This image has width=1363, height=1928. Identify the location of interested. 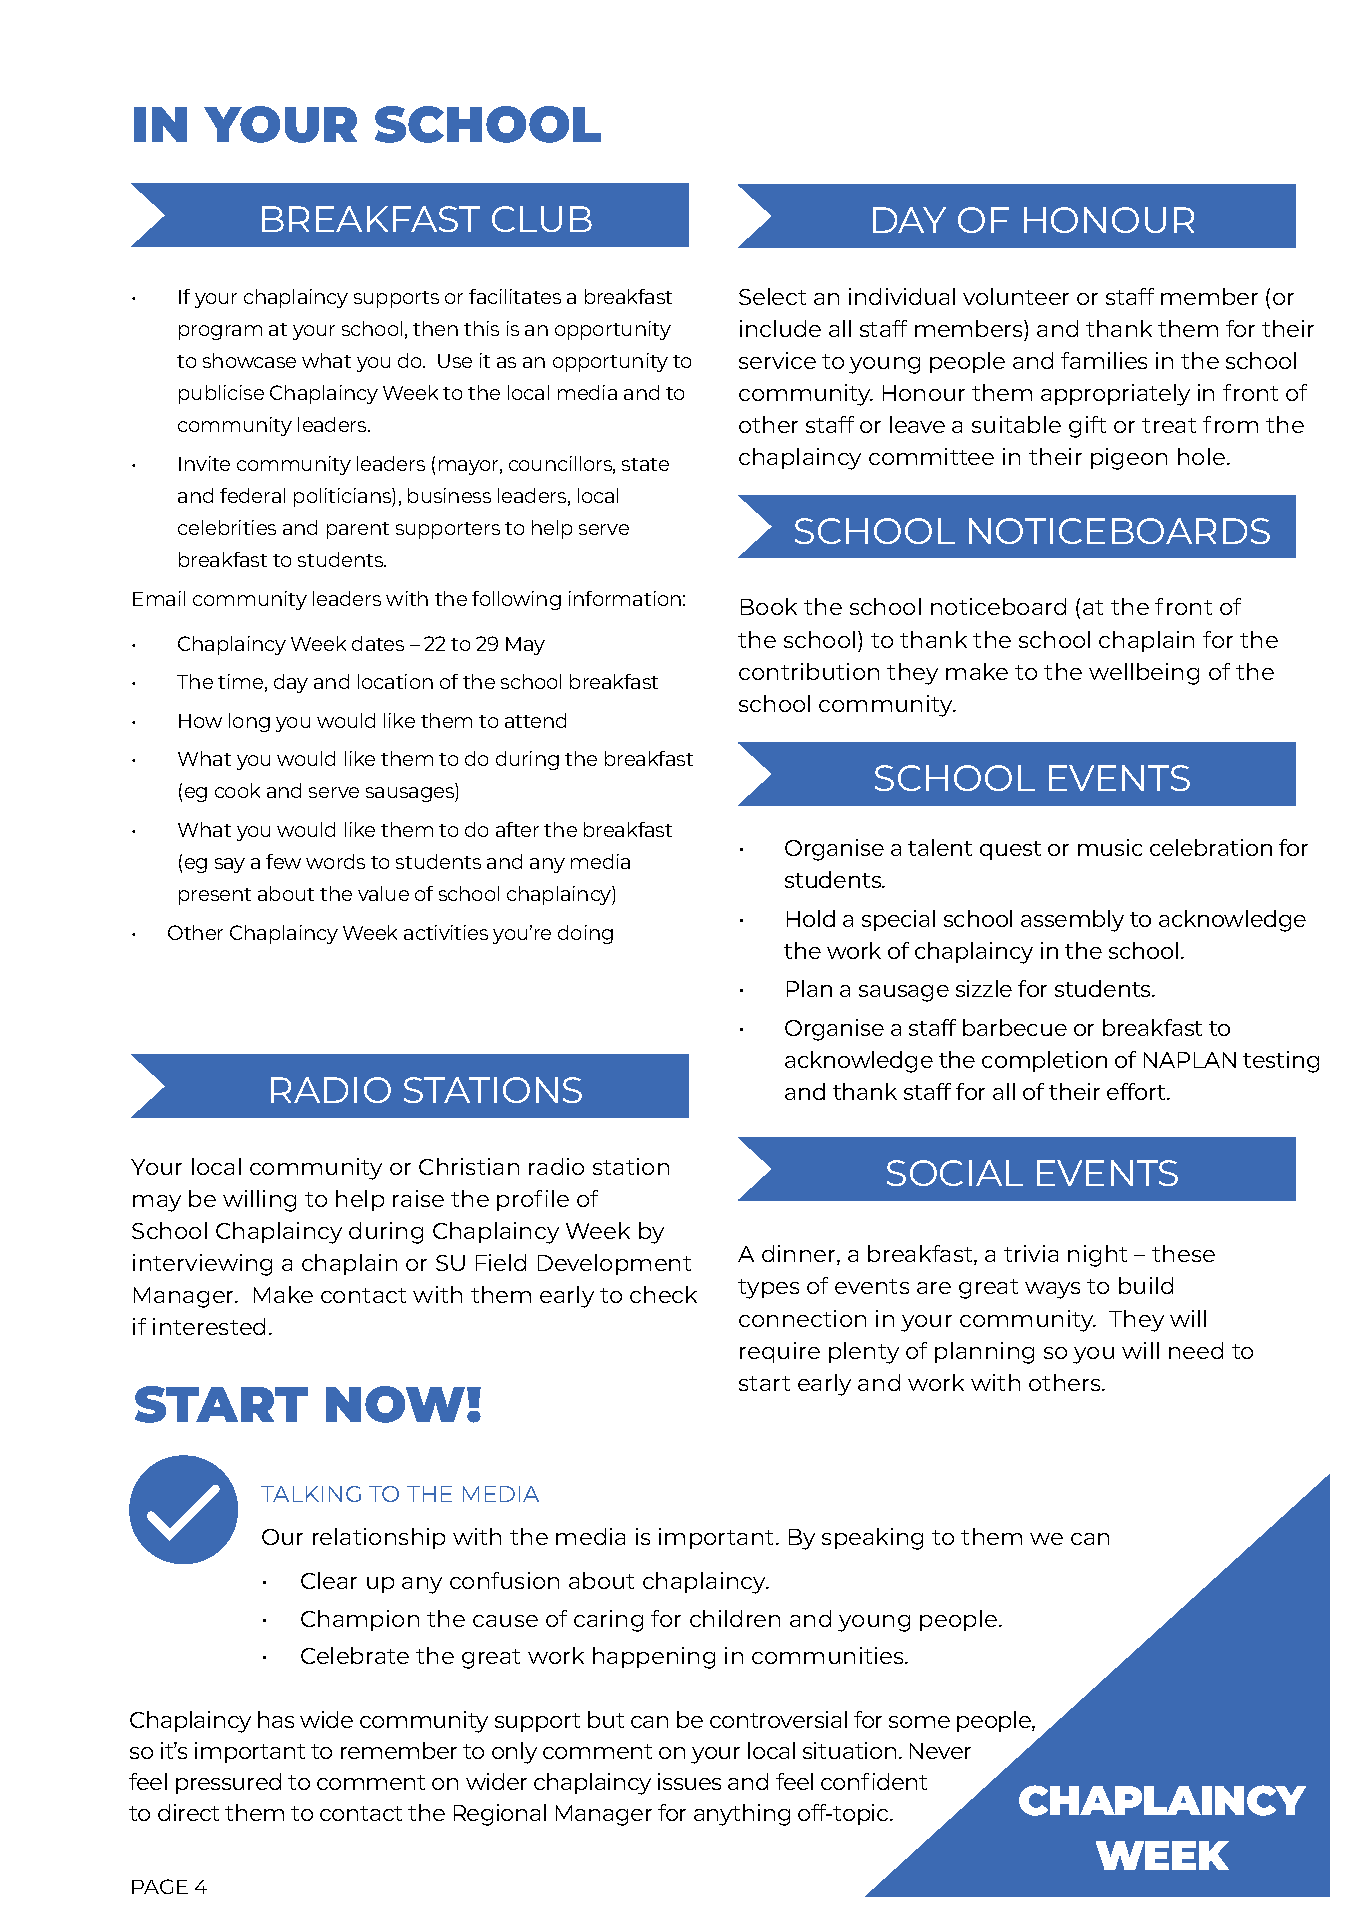
(209, 1326).
